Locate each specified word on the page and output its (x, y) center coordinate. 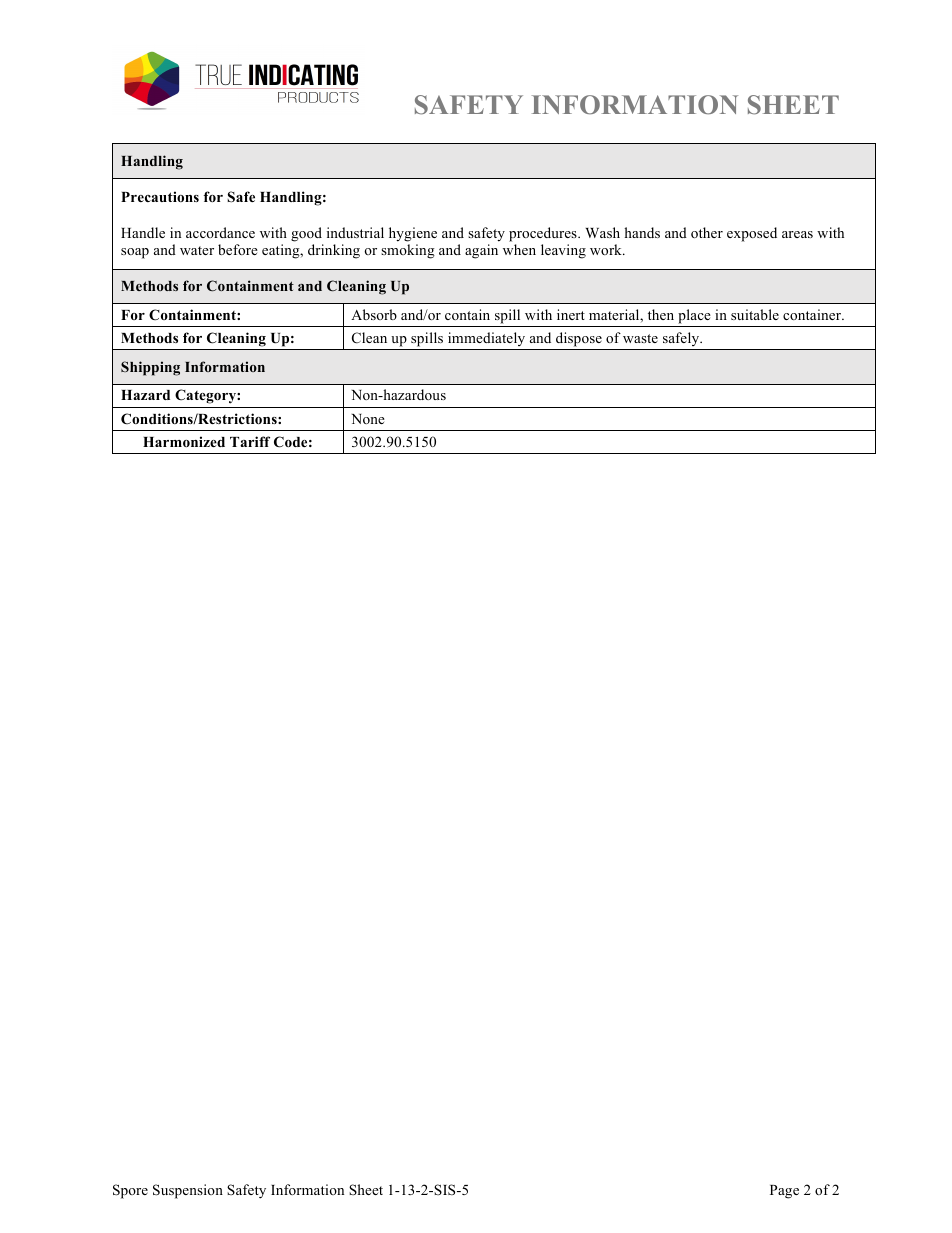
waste (640, 338)
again (481, 251)
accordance (220, 232)
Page (784, 1192)
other (707, 232)
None (368, 419)
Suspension (188, 1191)
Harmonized (184, 441)
